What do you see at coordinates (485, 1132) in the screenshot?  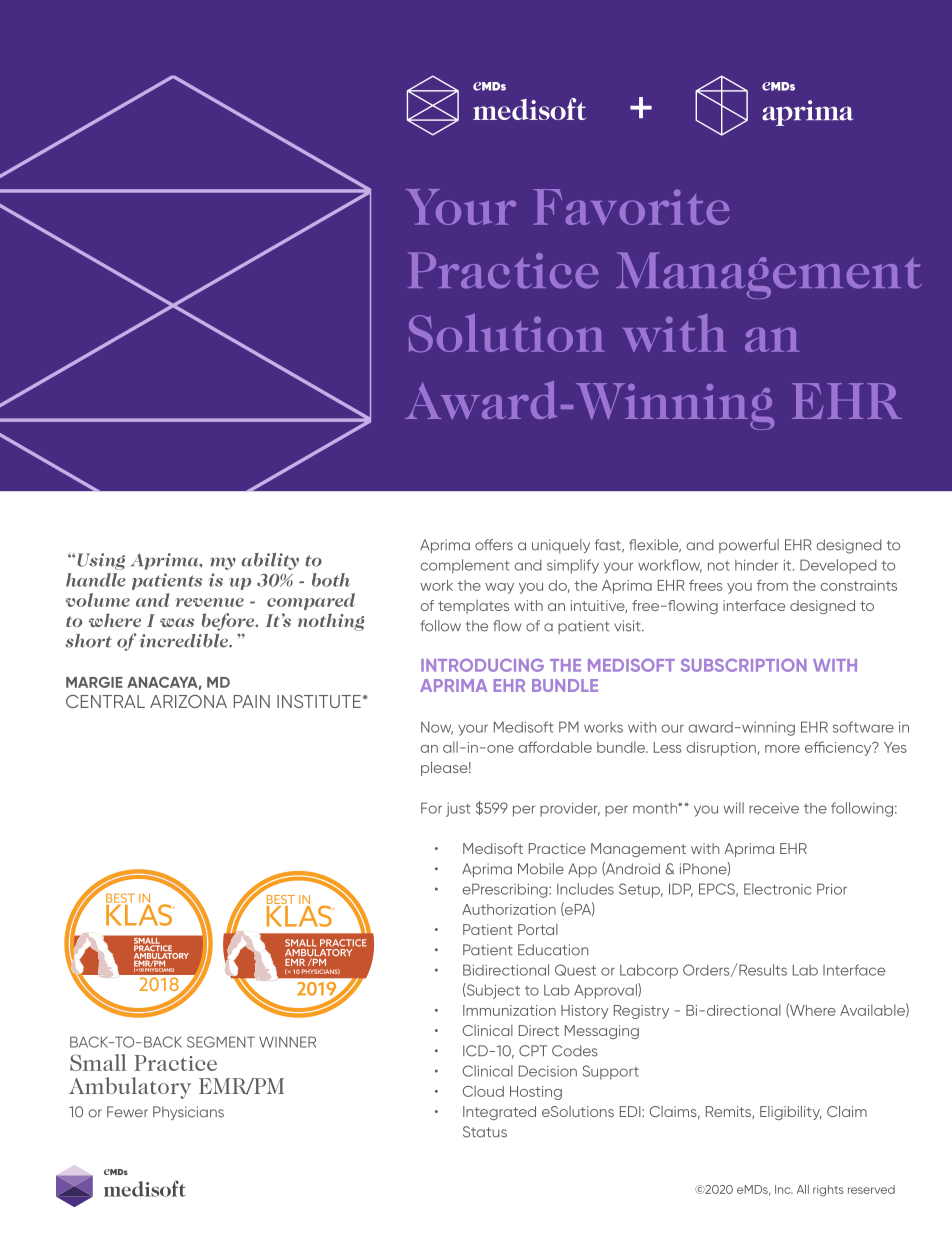 I see `Status` at bounding box center [485, 1132].
